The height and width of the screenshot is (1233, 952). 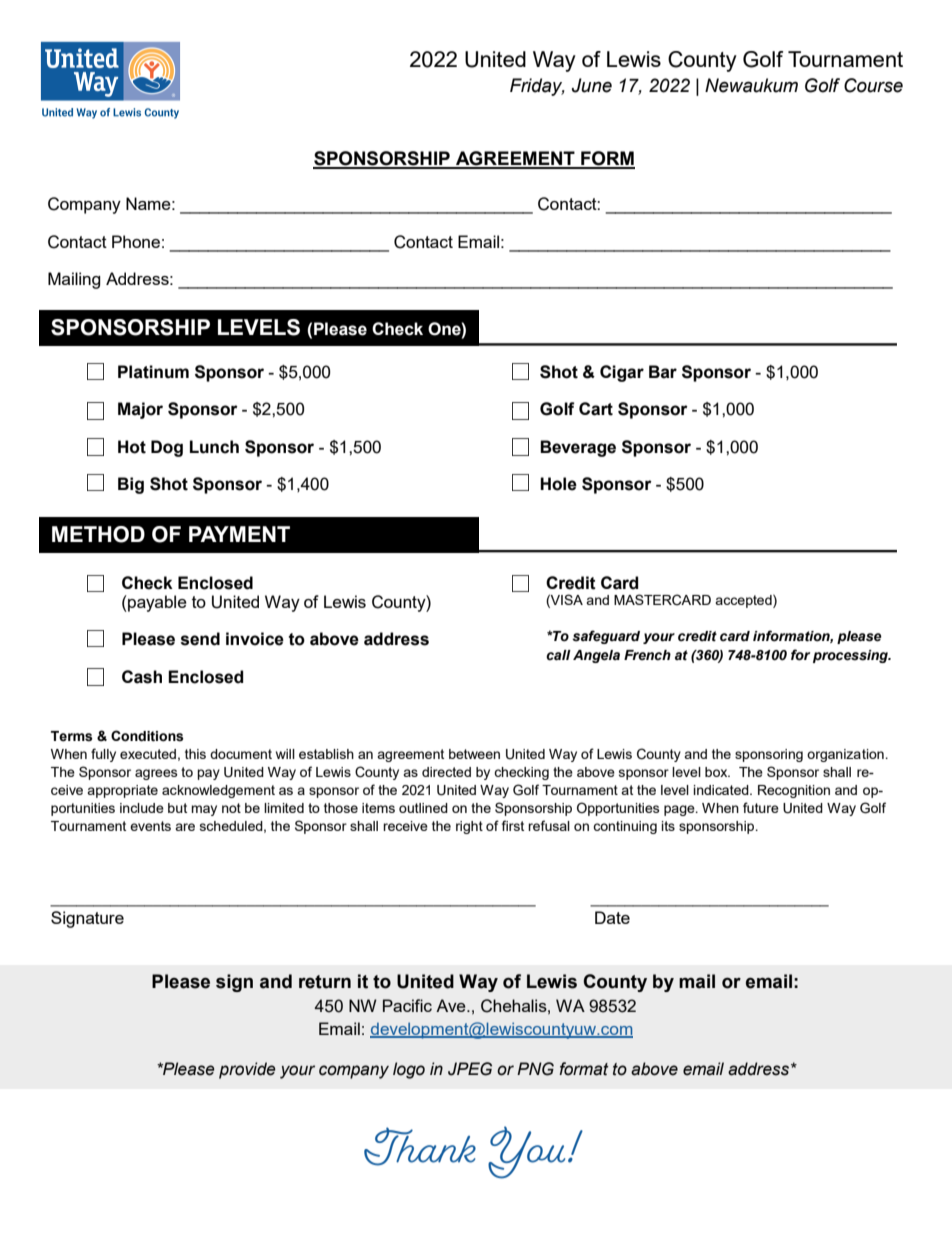 I want to click on Course, so click(x=873, y=85).
